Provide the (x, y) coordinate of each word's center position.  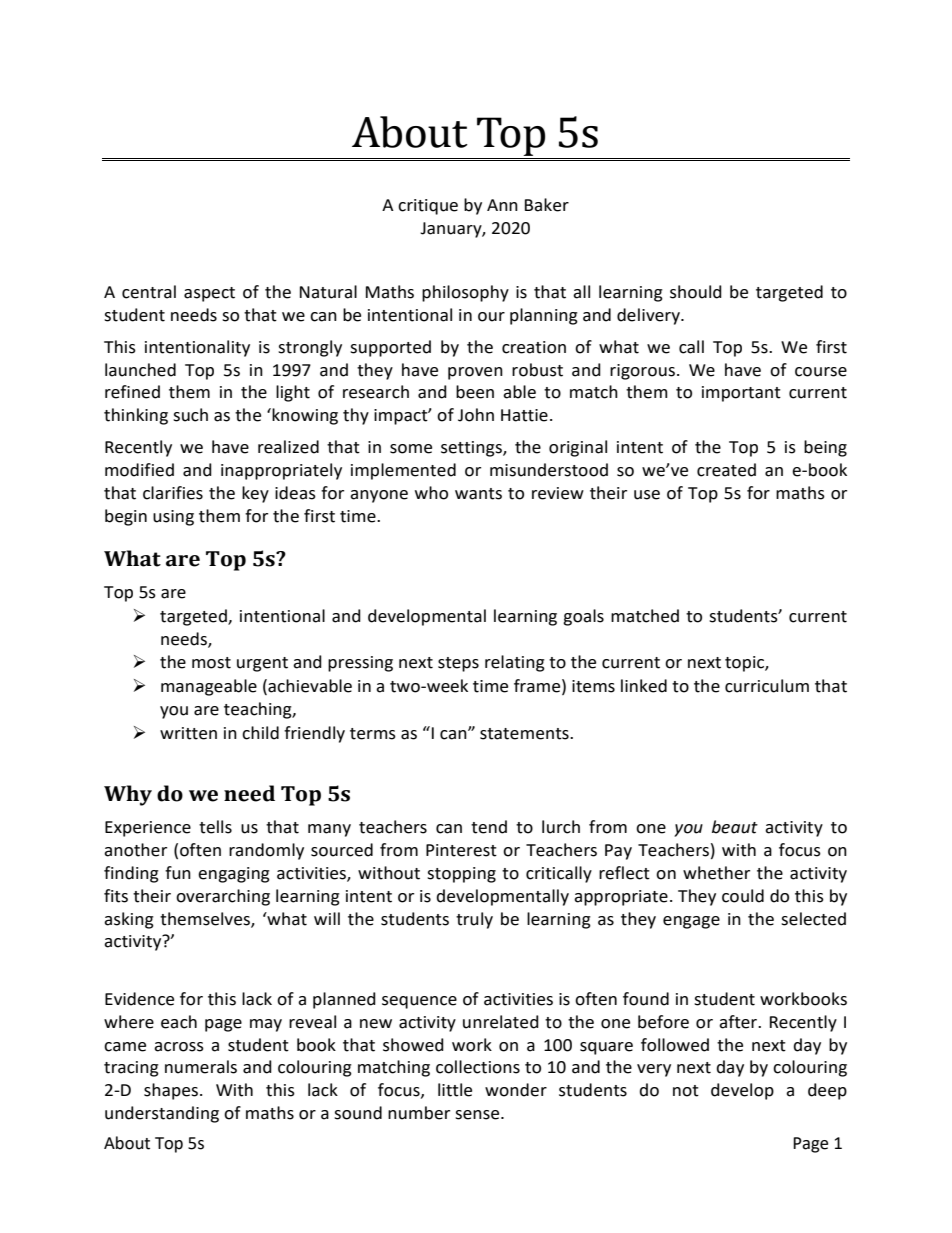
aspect (209, 294)
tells (215, 827)
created (726, 470)
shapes (171, 1091)
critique (428, 207)
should (696, 292)
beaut (735, 827)
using (173, 518)
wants (478, 494)
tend (489, 827)
